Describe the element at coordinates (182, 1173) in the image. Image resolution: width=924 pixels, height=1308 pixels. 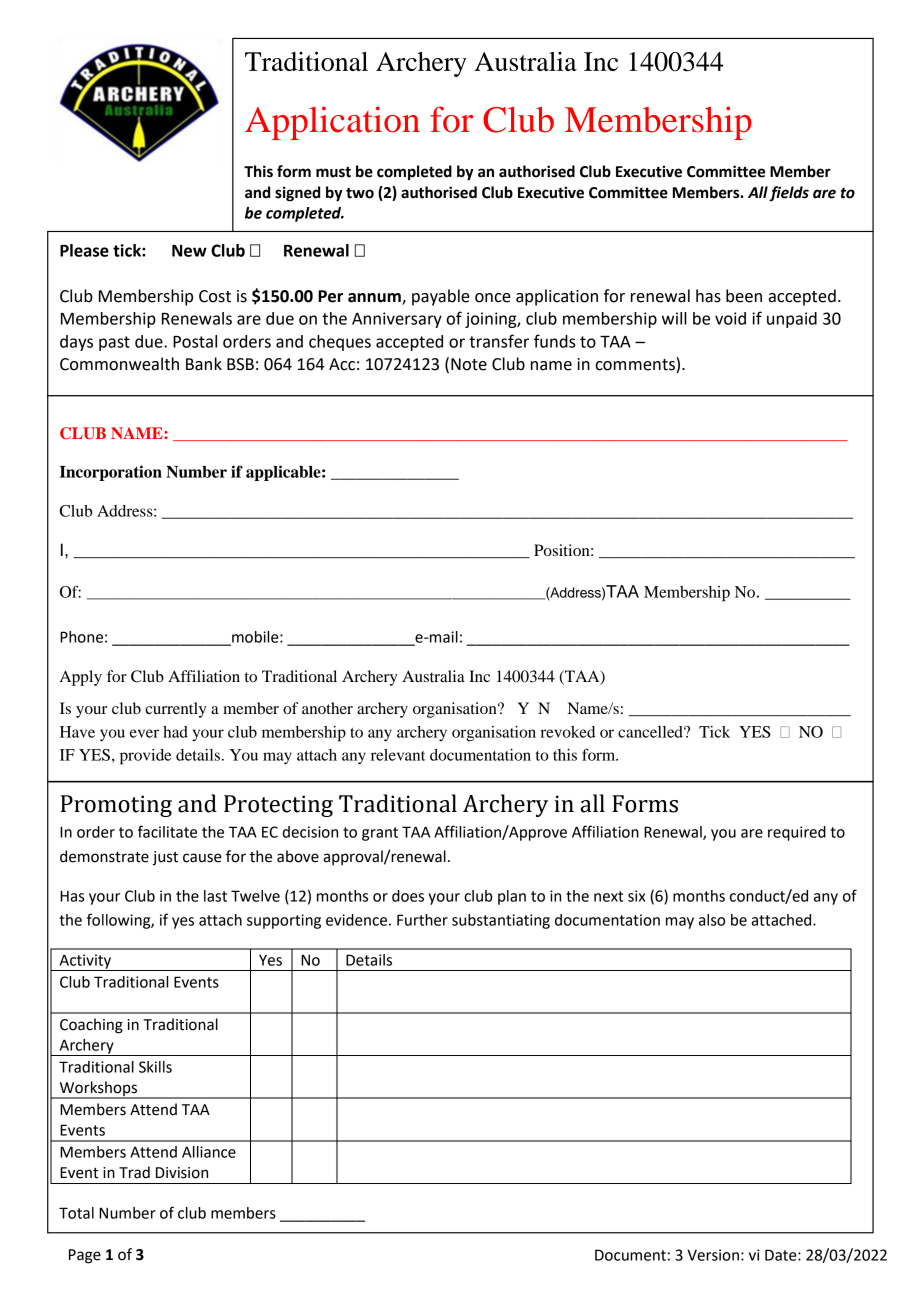
I see `Division` at that location.
